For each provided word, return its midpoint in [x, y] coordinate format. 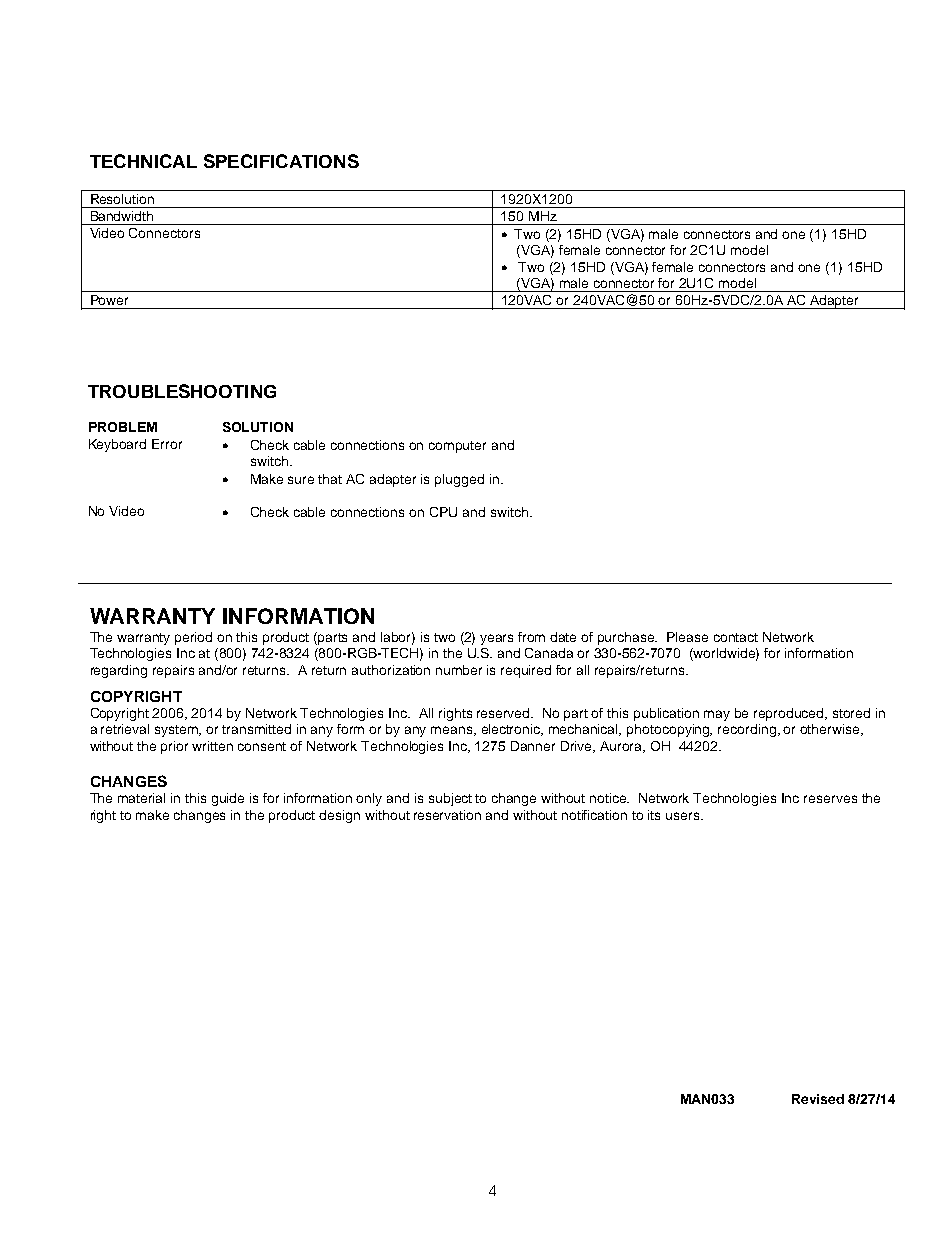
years [496, 639]
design [339, 816]
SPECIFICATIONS [281, 161]
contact [736, 637]
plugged [459, 480]
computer [457, 447]
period [193, 638]
